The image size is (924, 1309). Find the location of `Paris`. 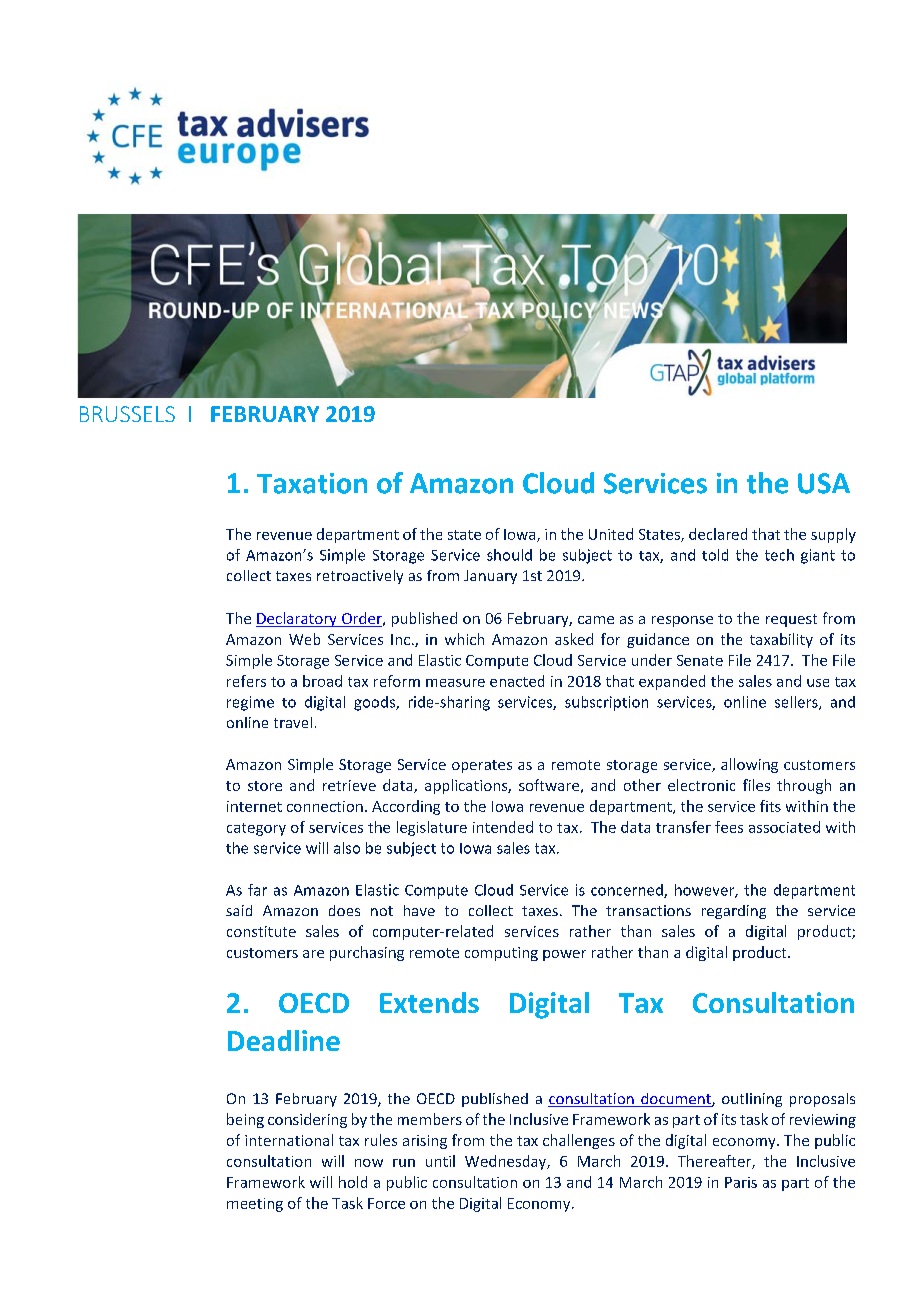

Paris is located at coordinates (741, 1182).
